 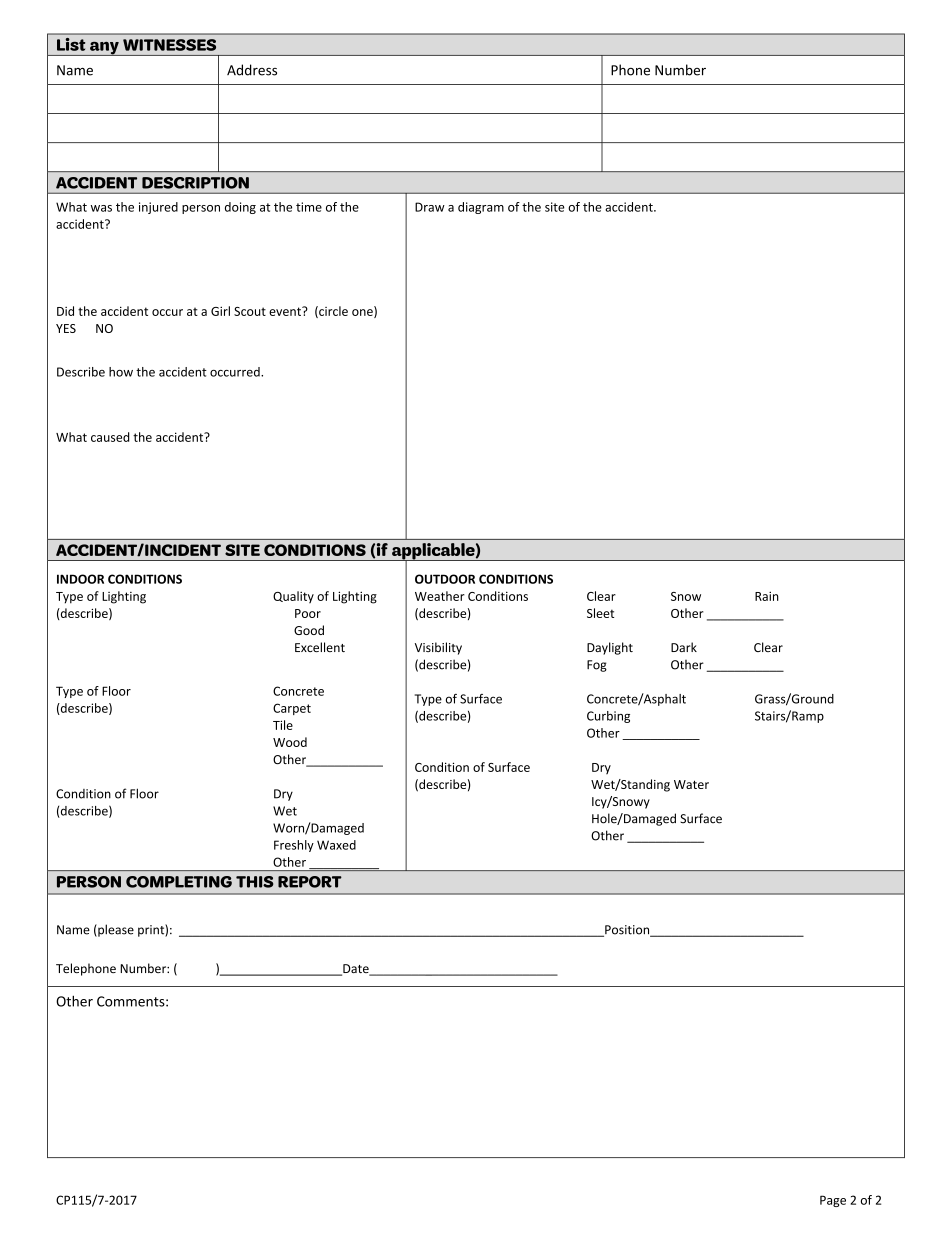 I want to click on Page, so click(x=833, y=1201).
